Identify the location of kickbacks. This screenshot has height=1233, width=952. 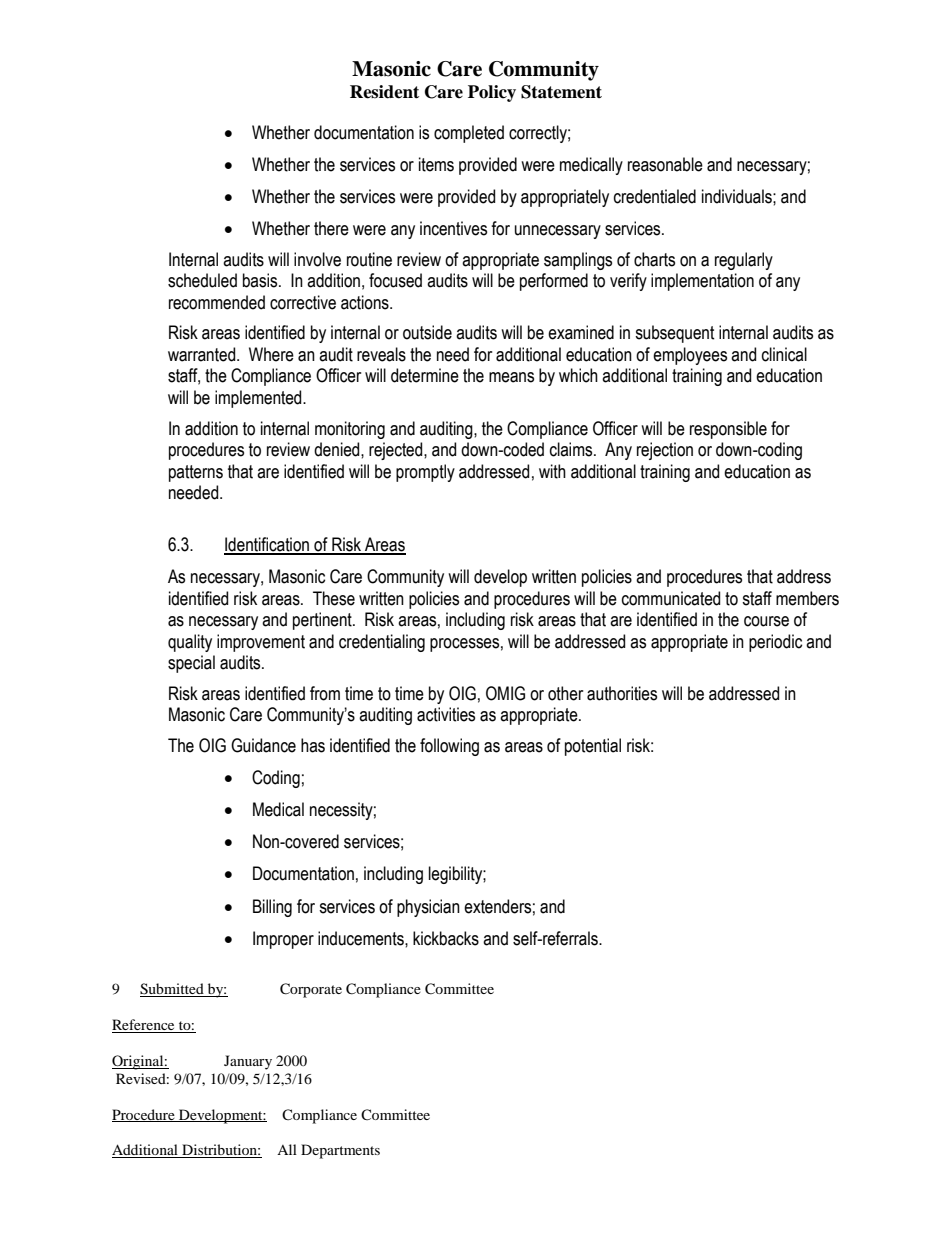
(446, 938).
